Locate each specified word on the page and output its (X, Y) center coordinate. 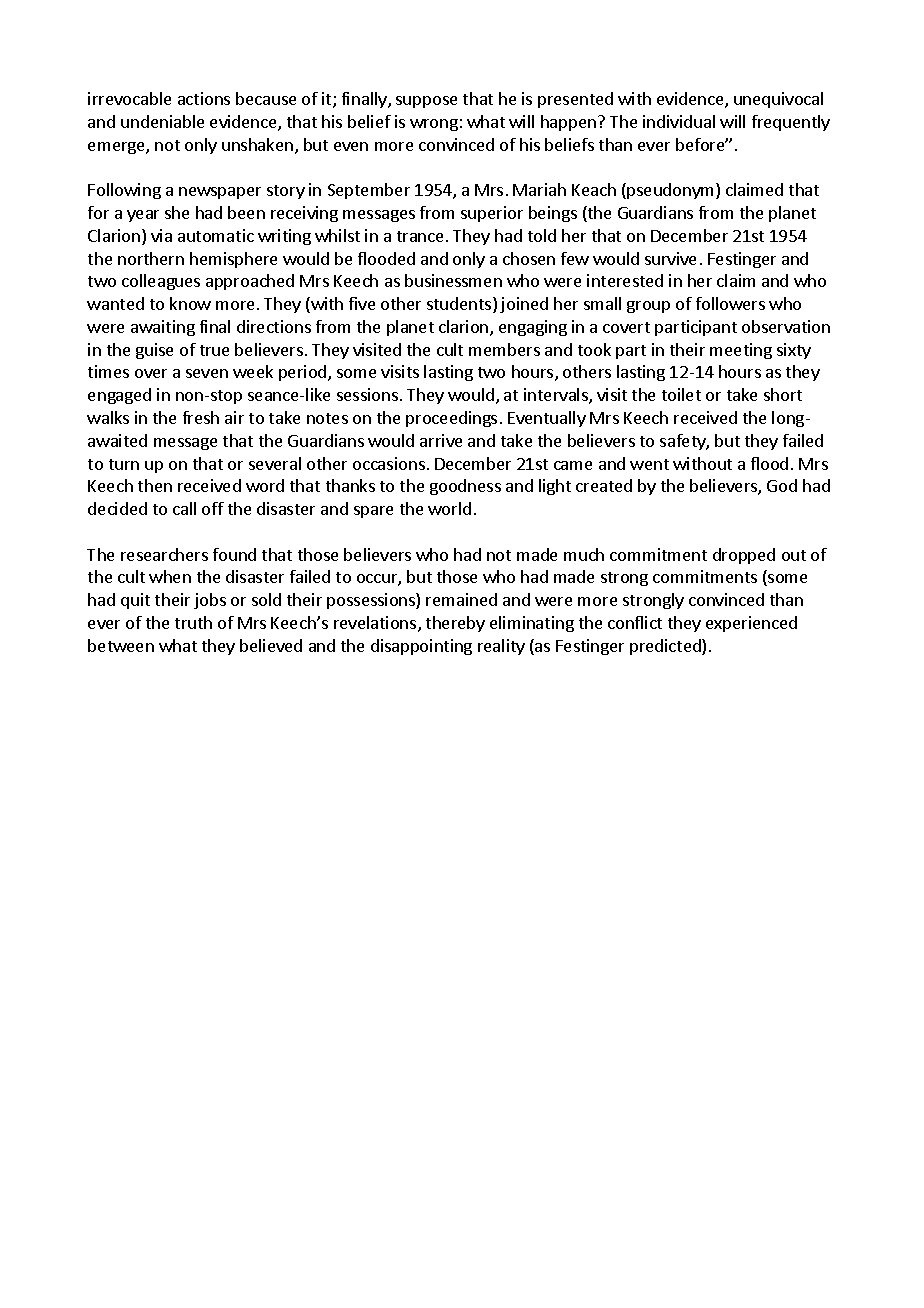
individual (679, 121)
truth (193, 622)
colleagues (161, 282)
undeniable (162, 121)
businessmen (453, 280)
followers (730, 303)
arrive (441, 440)
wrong (434, 125)
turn (124, 464)
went (649, 464)
